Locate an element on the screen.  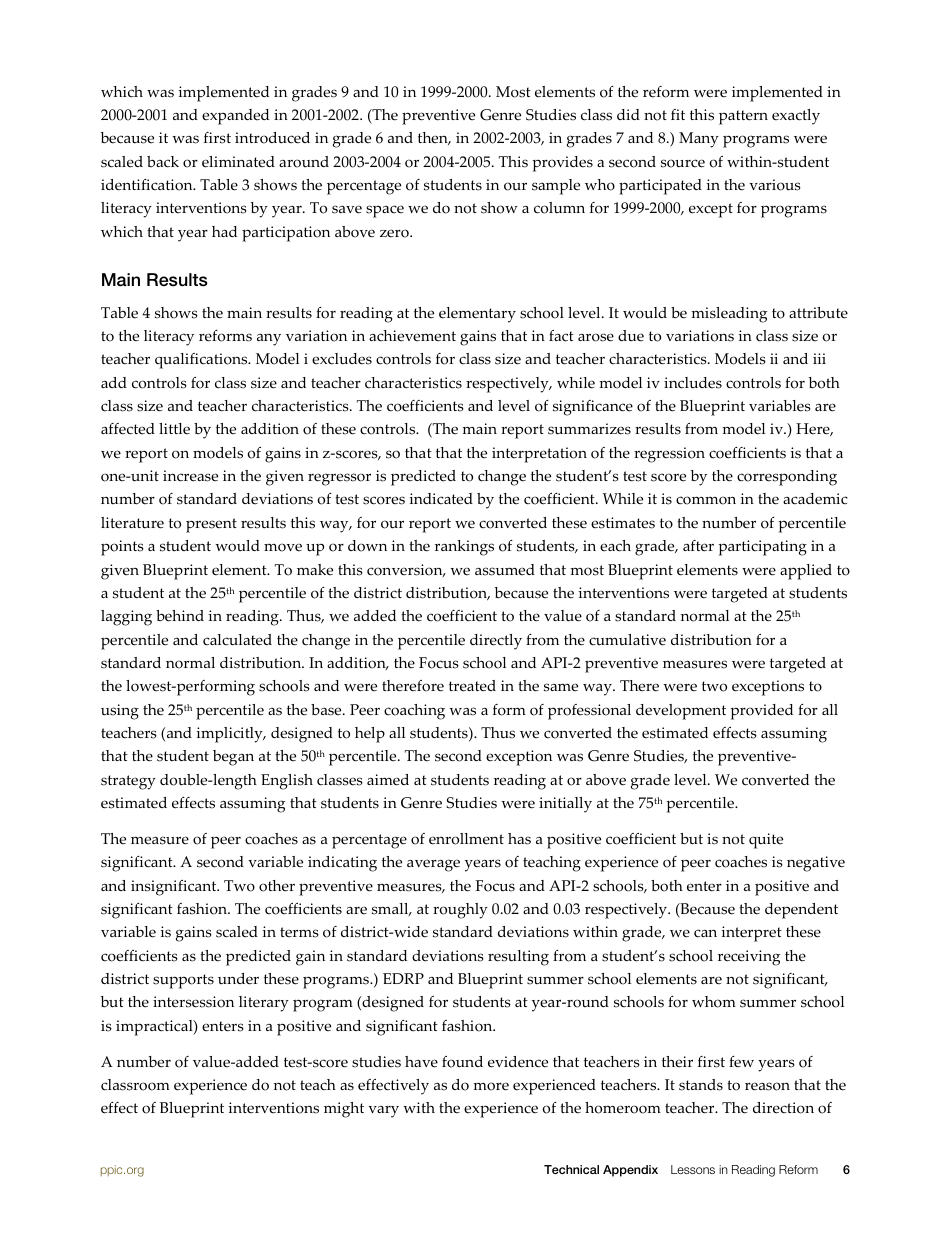
eliminated is located at coordinates (238, 162).
